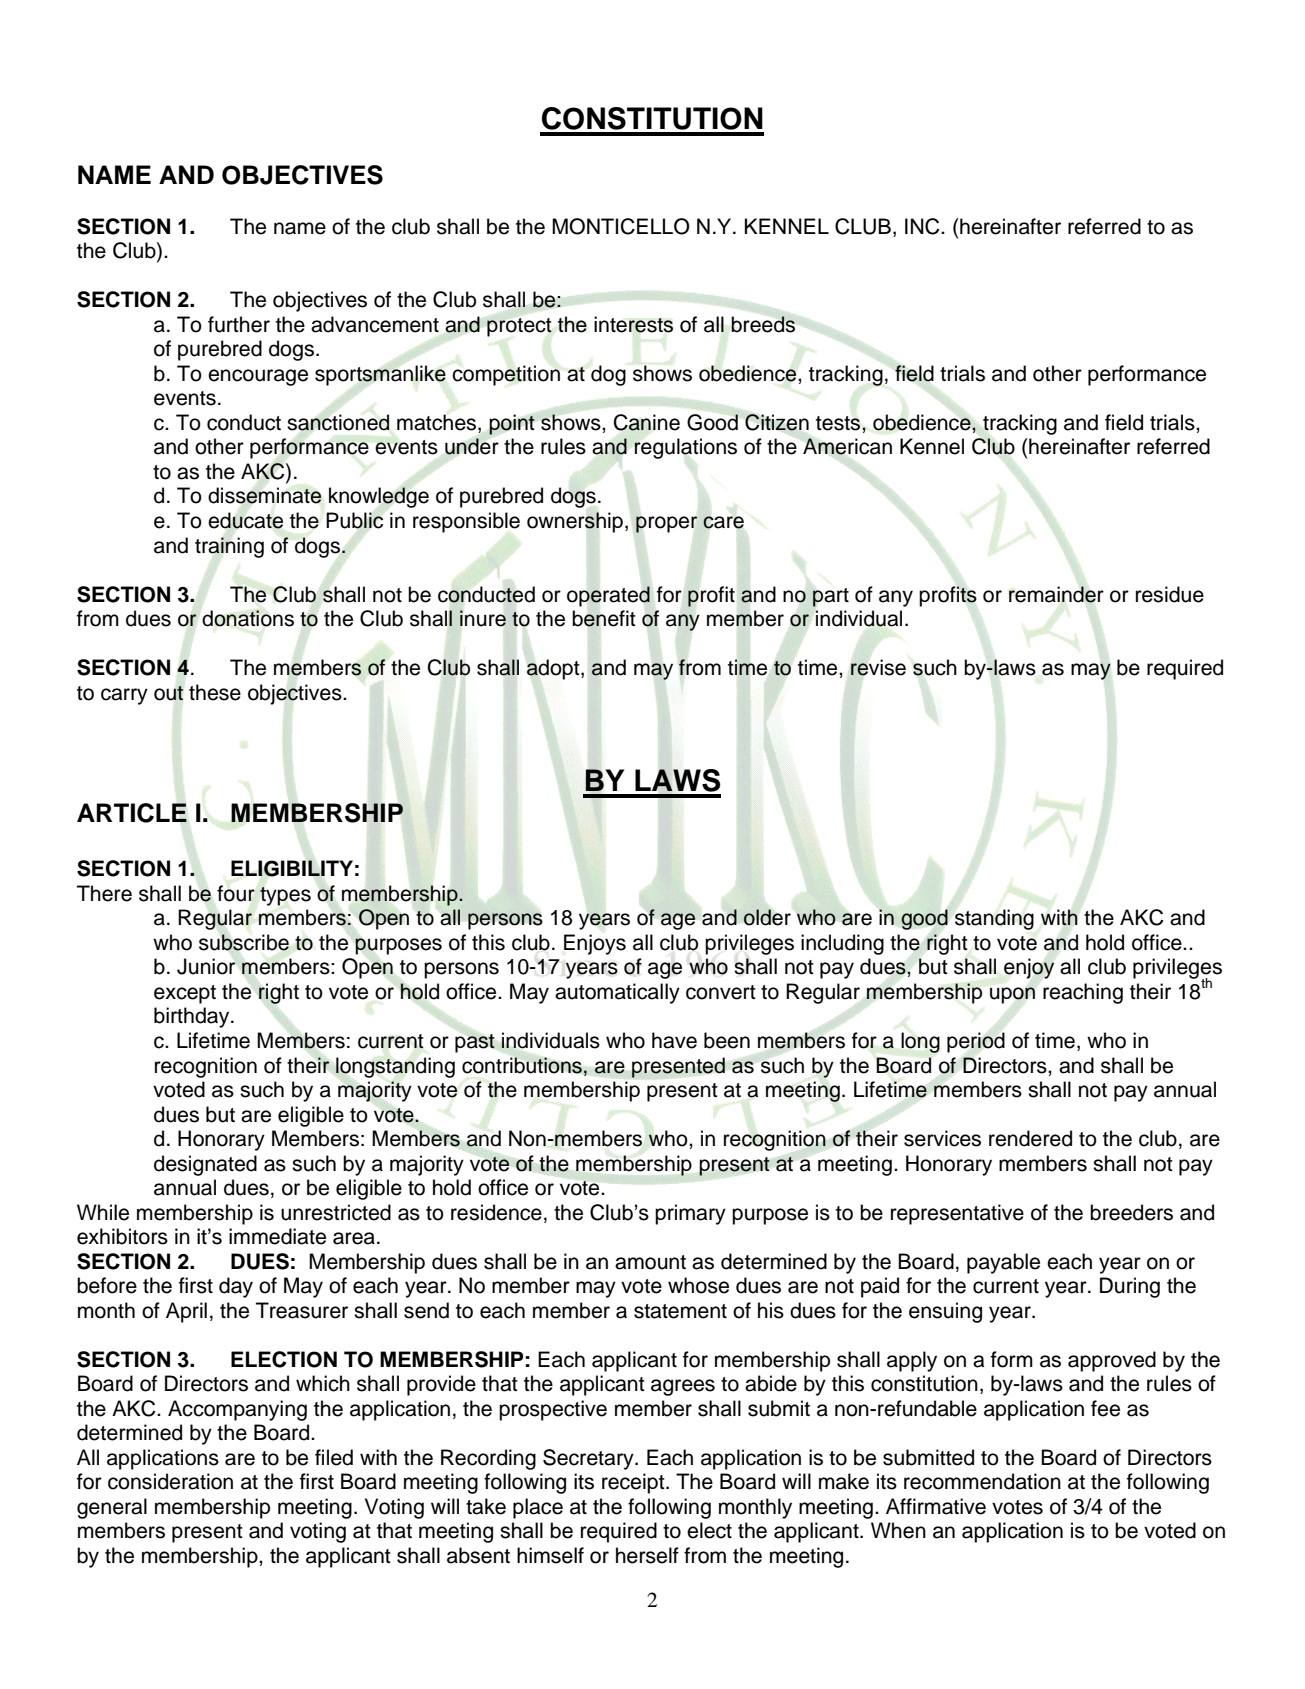  I want to click on MONTICELLO, so click(621, 226).
